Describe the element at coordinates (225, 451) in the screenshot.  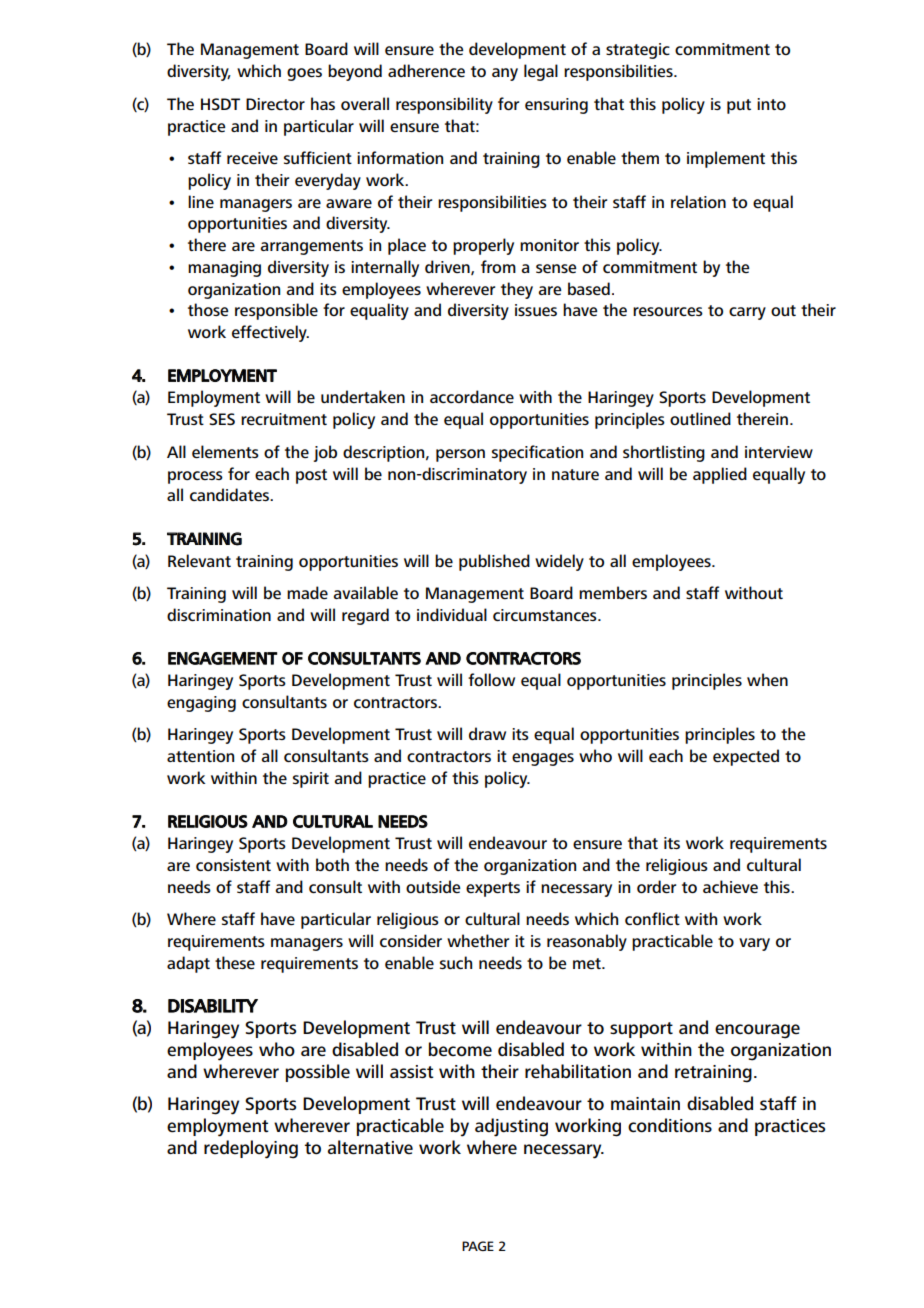
I see `elements` at that location.
